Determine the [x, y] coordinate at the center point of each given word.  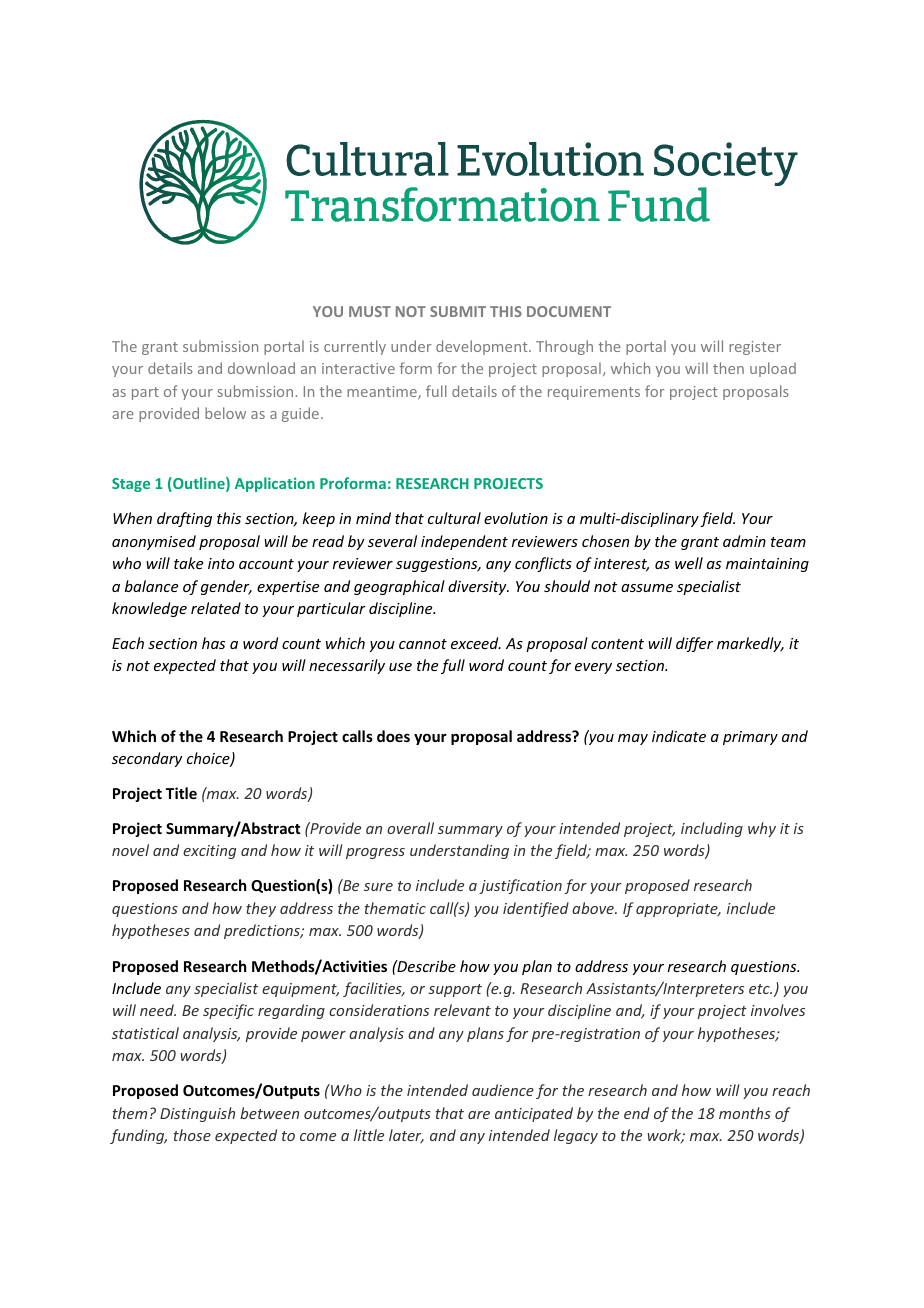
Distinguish [197, 1114]
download [261, 368]
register [755, 348]
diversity [478, 587]
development [483, 347]
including [712, 829]
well [689, 563]
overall [410, 828]
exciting [209, 852]
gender [226, 587]
